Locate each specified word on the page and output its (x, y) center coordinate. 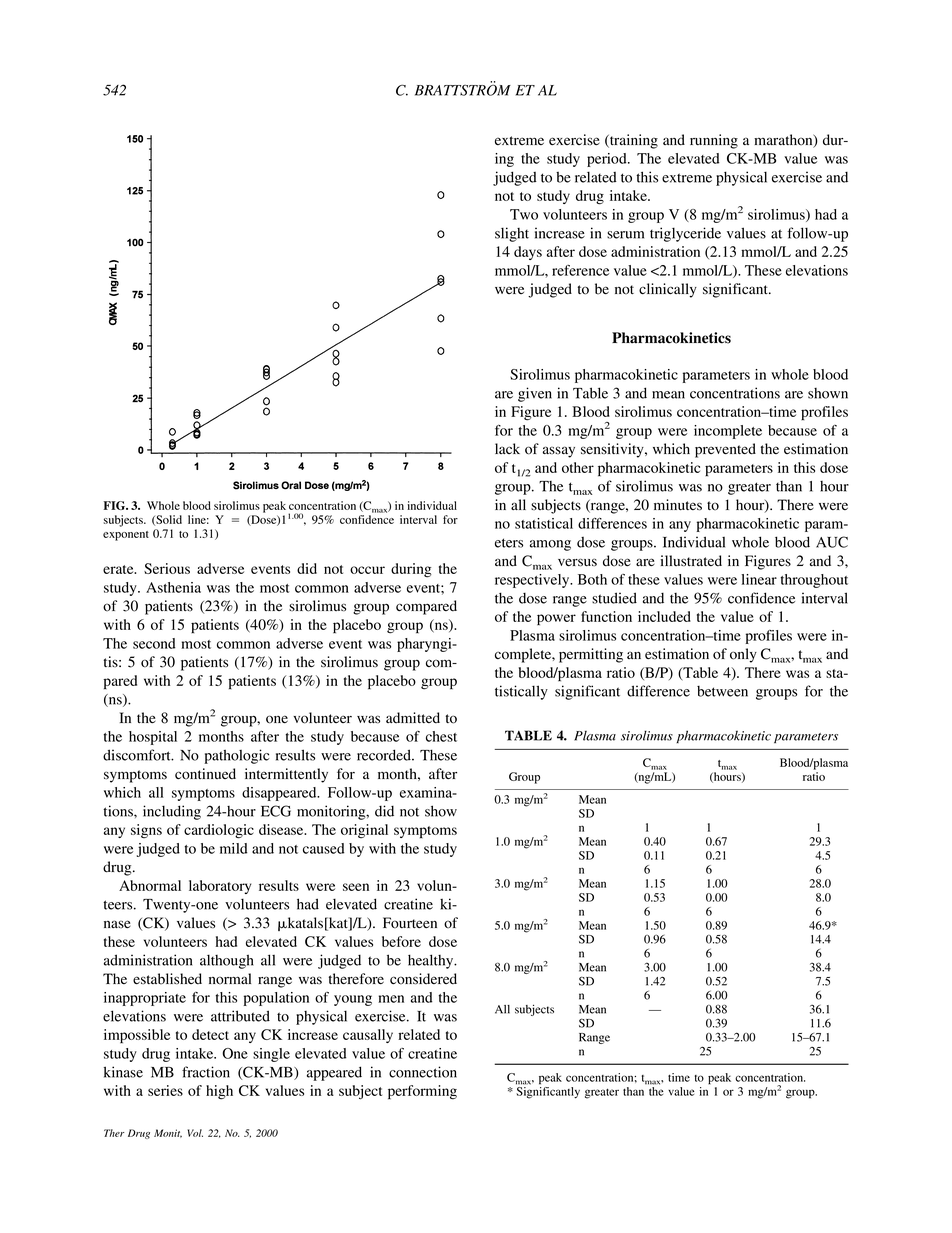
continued (205, 774)
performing (422, 1092)
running (714, 141)
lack (507, 448)
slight (512, 234)
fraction (206, 1072)
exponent (126, 536)
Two (524, 214)
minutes (678, 505)
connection (423, 1072)
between (722, 691)
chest (441, 736)
